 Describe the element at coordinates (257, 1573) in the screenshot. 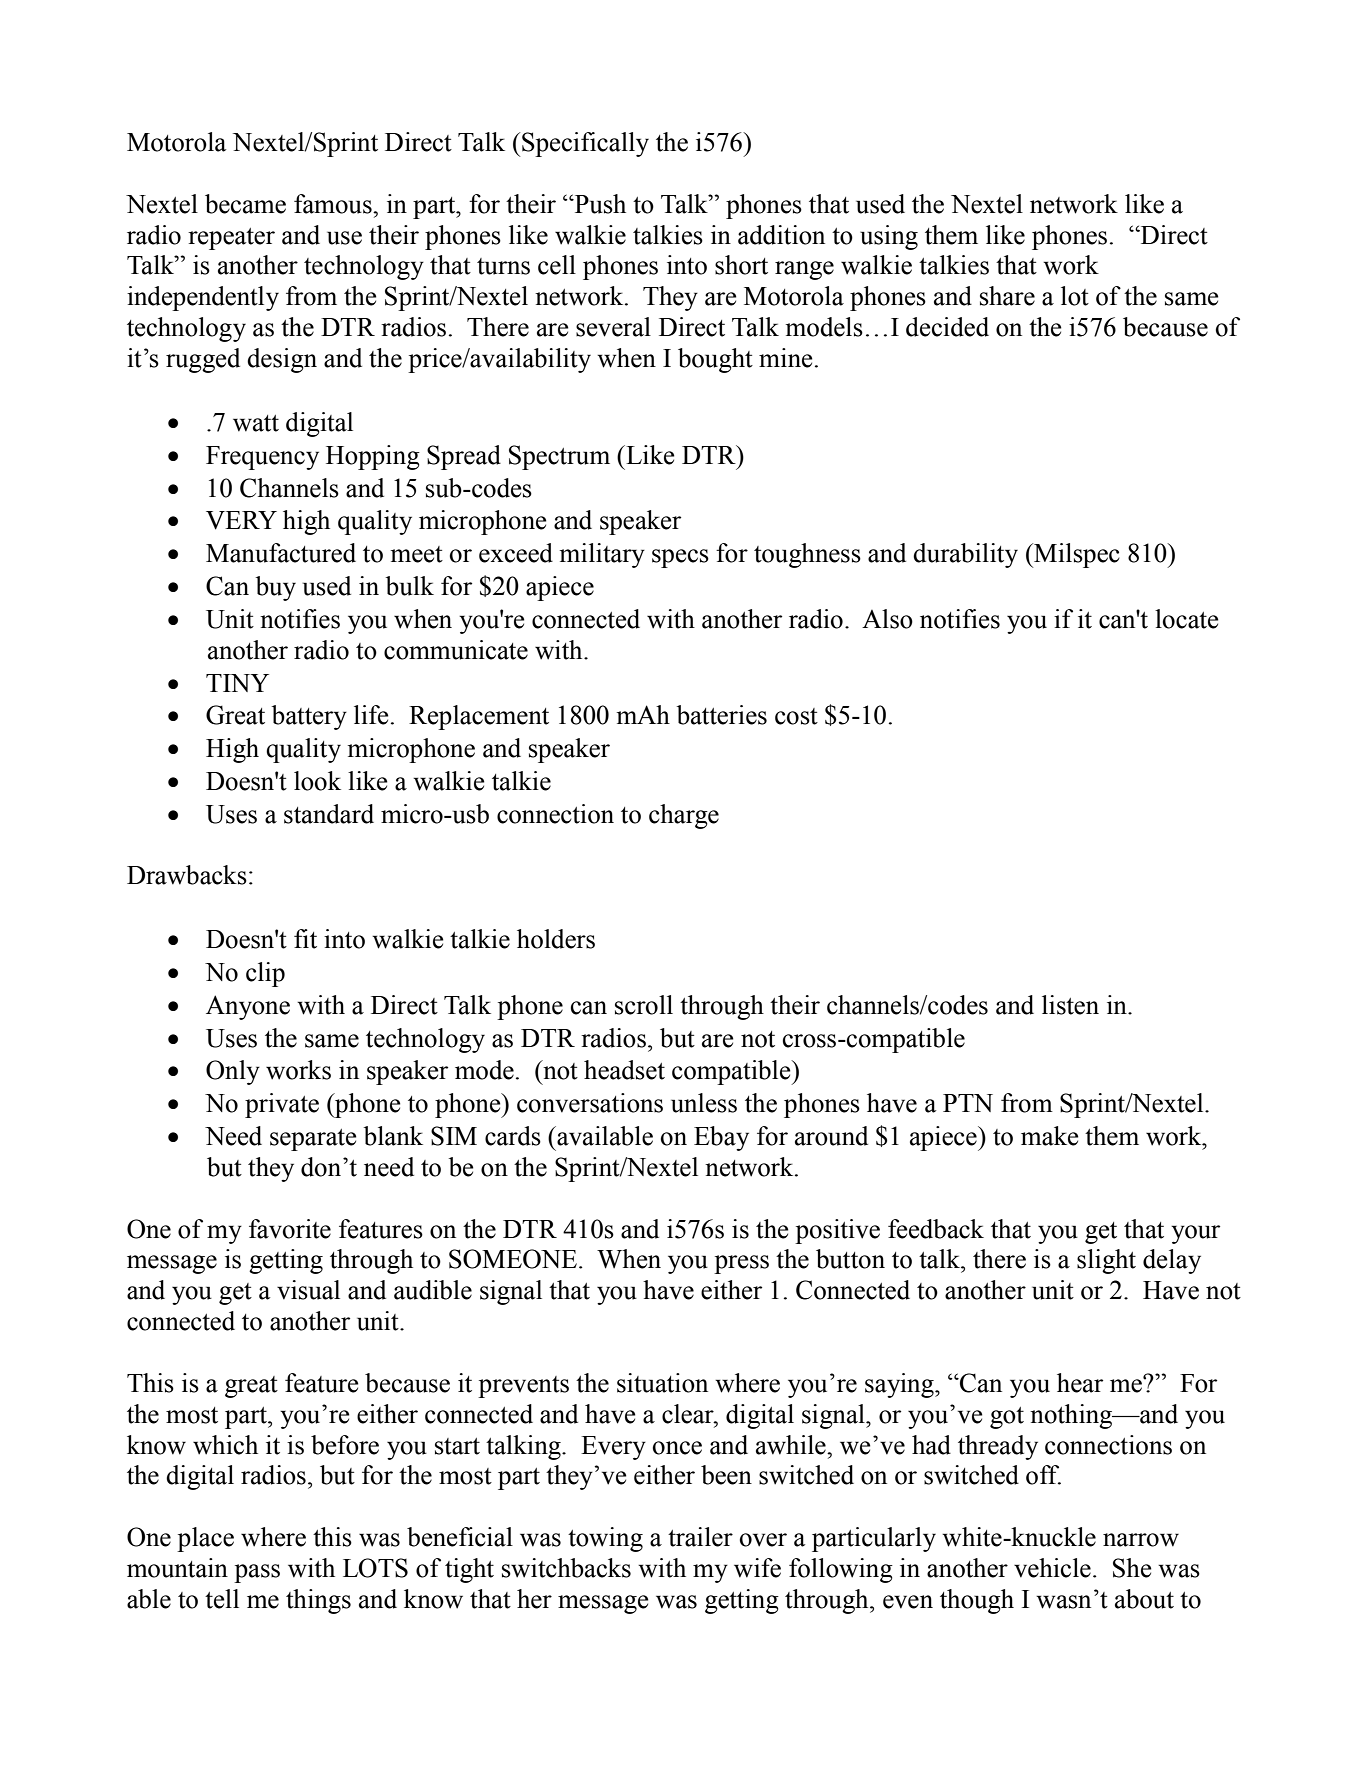

I see `pass` at that location.
